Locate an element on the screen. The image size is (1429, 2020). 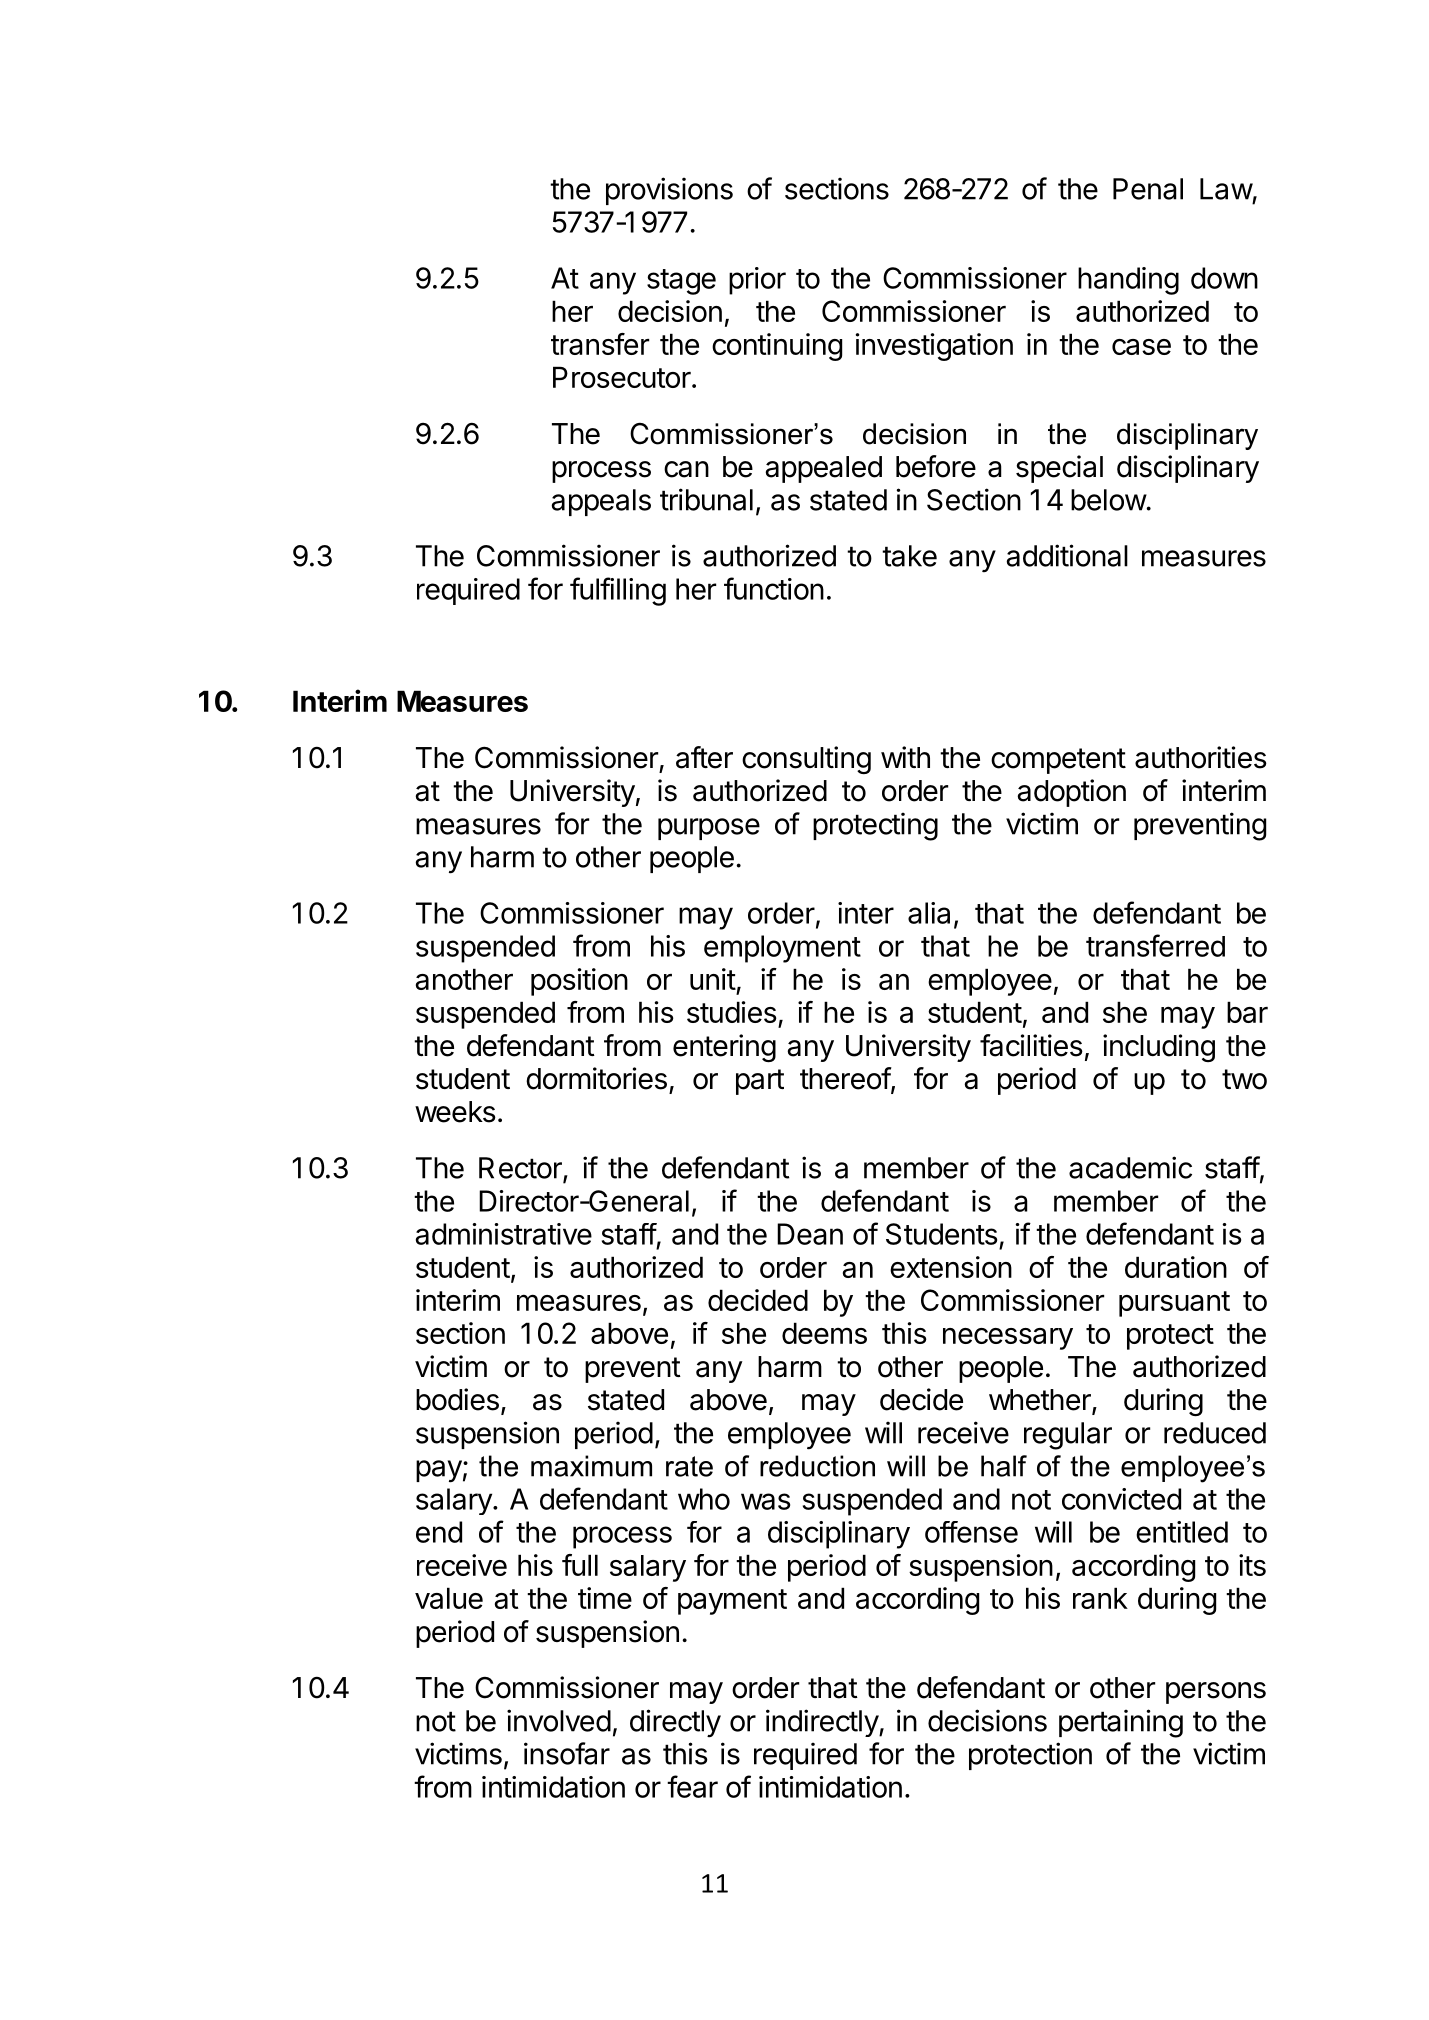
Penal is located at coordinates (1148, 189).
